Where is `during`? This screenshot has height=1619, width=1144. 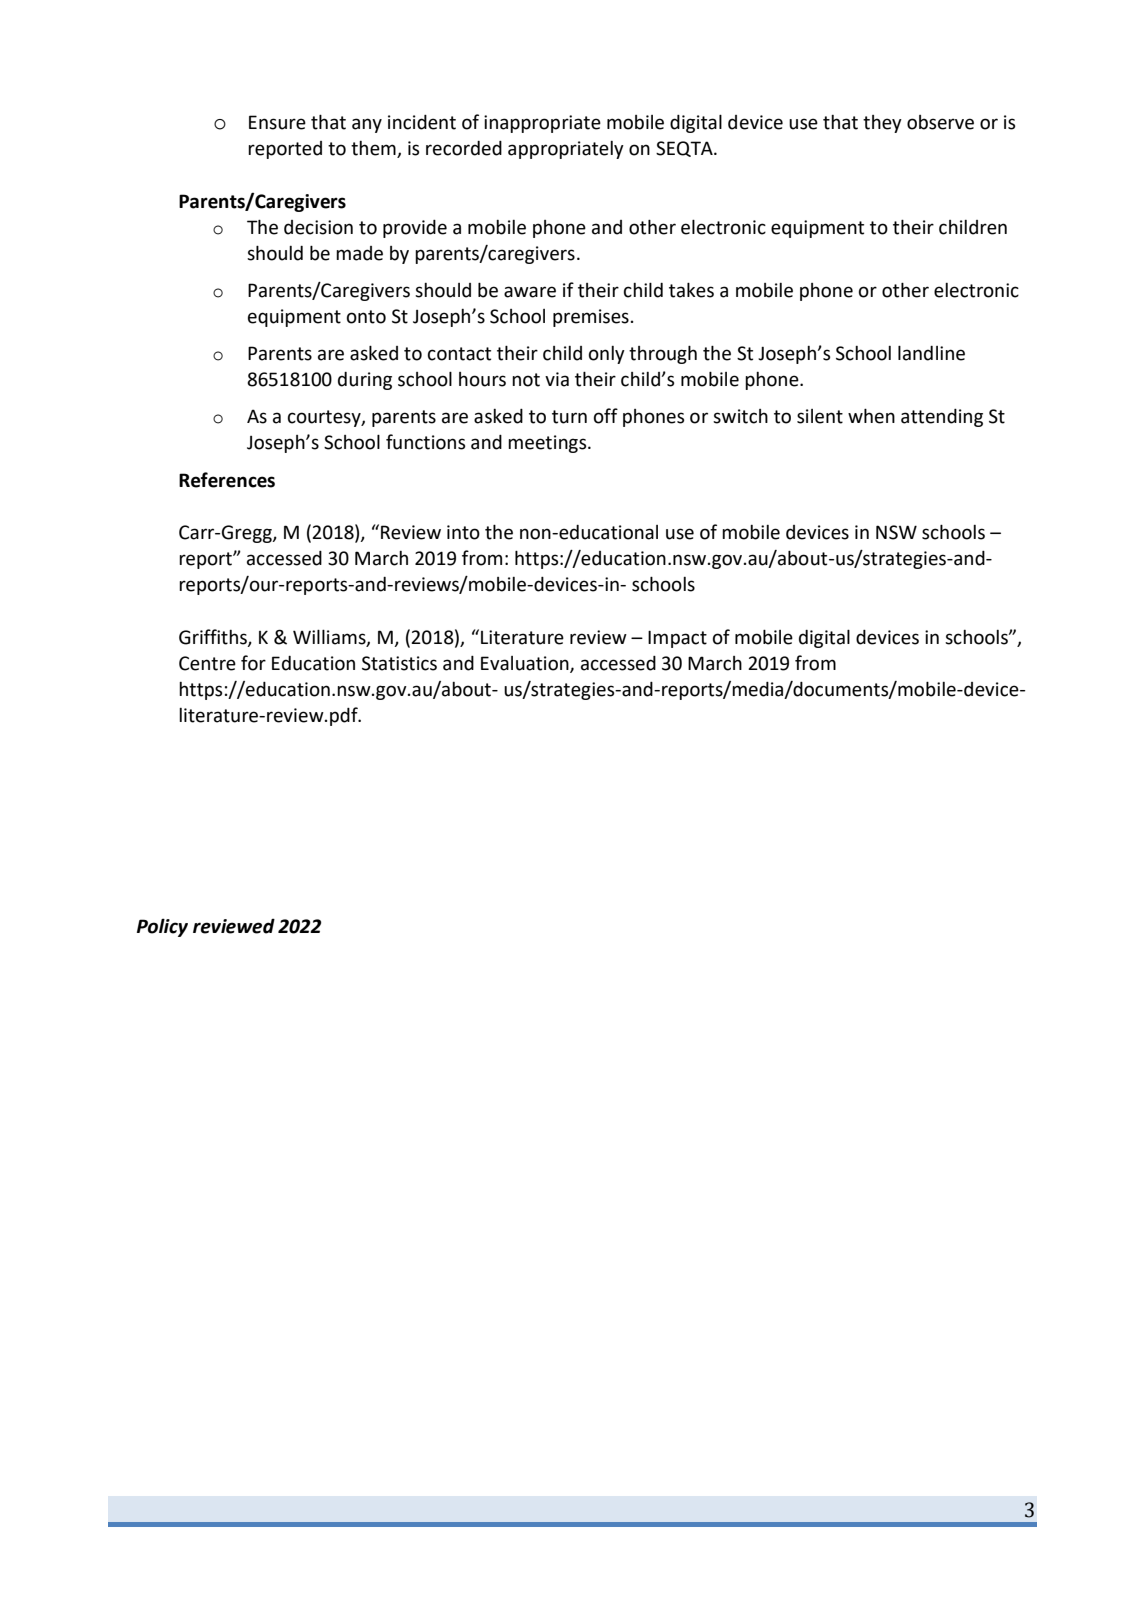
during is located at coordinates (365, 381).
